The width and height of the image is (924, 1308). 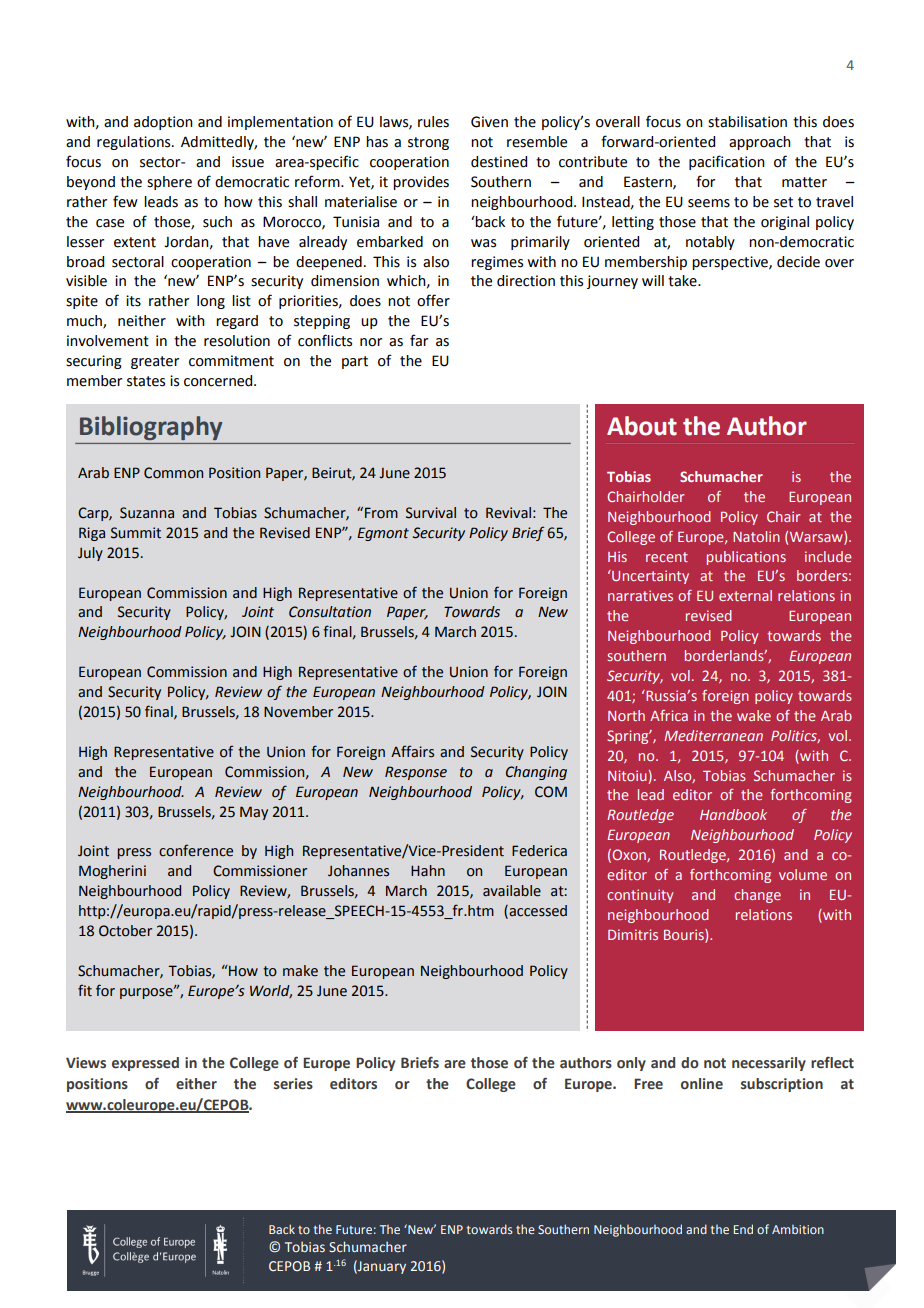 What do you see at coordinates (769, 1064) in the image?
I see `necessarily` at bounding box center [769, 1064].
